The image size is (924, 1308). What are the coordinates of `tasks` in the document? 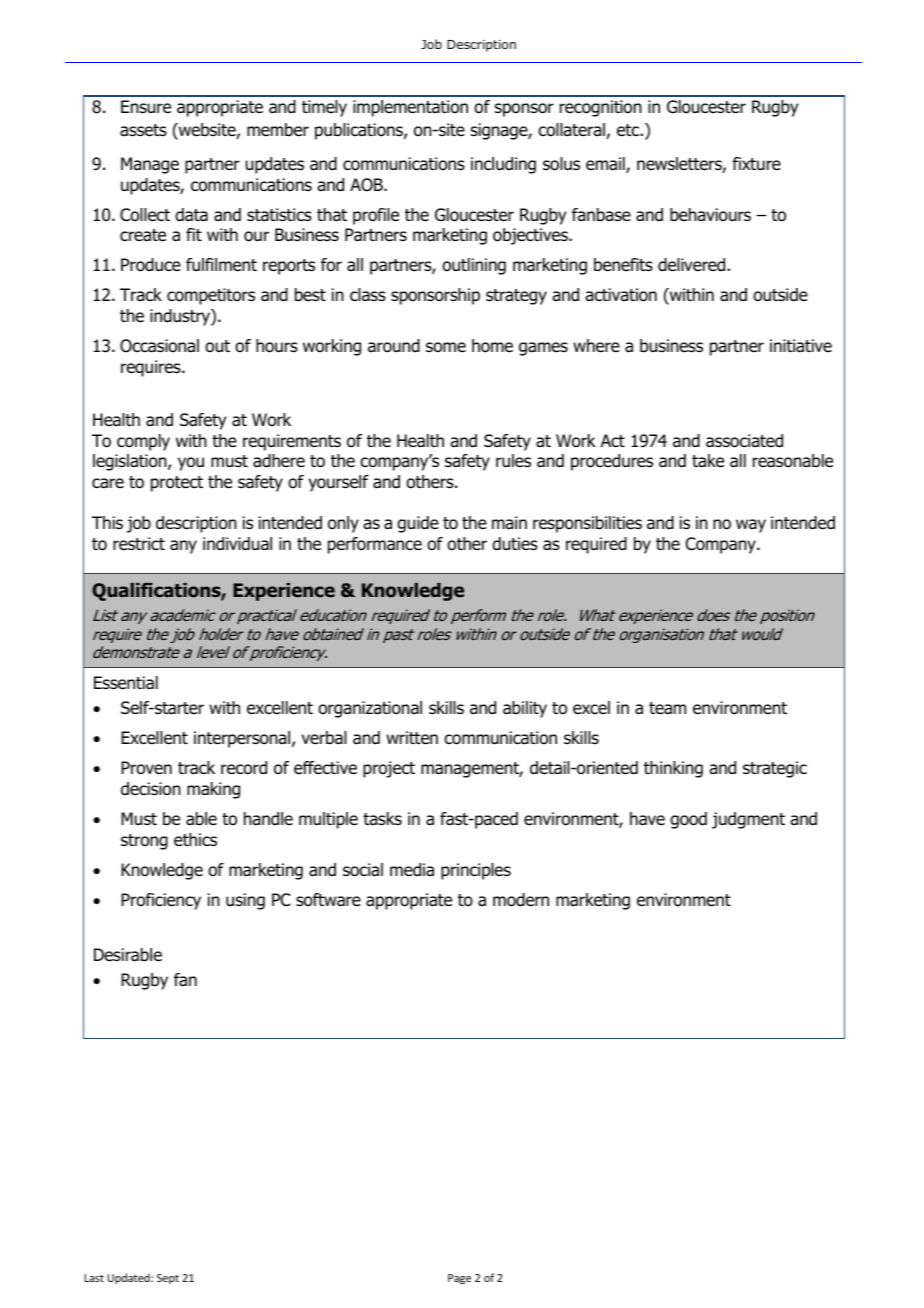 It's located at (382, 819).
